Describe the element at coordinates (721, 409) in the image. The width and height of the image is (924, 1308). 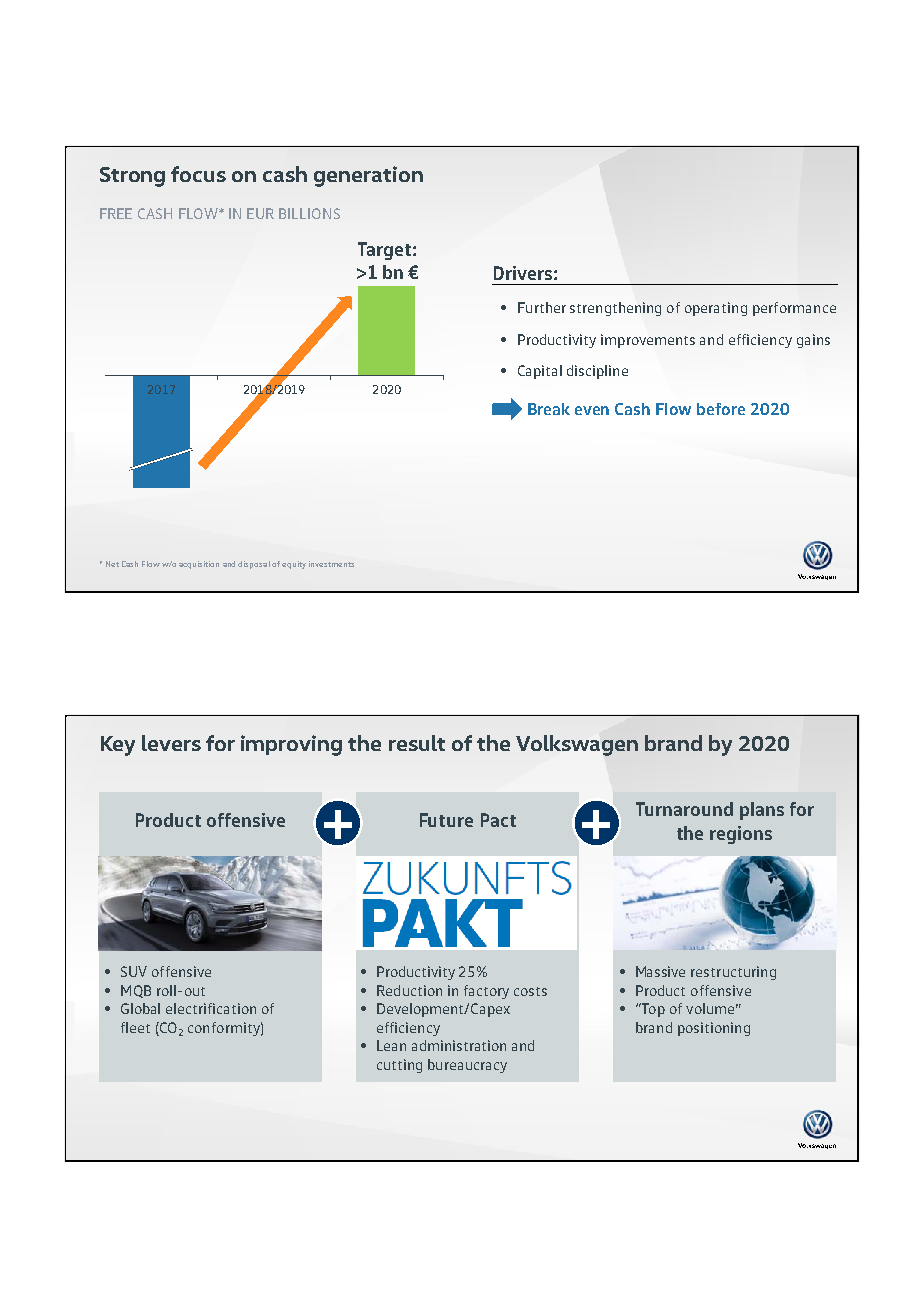
I see `before` at that location.
